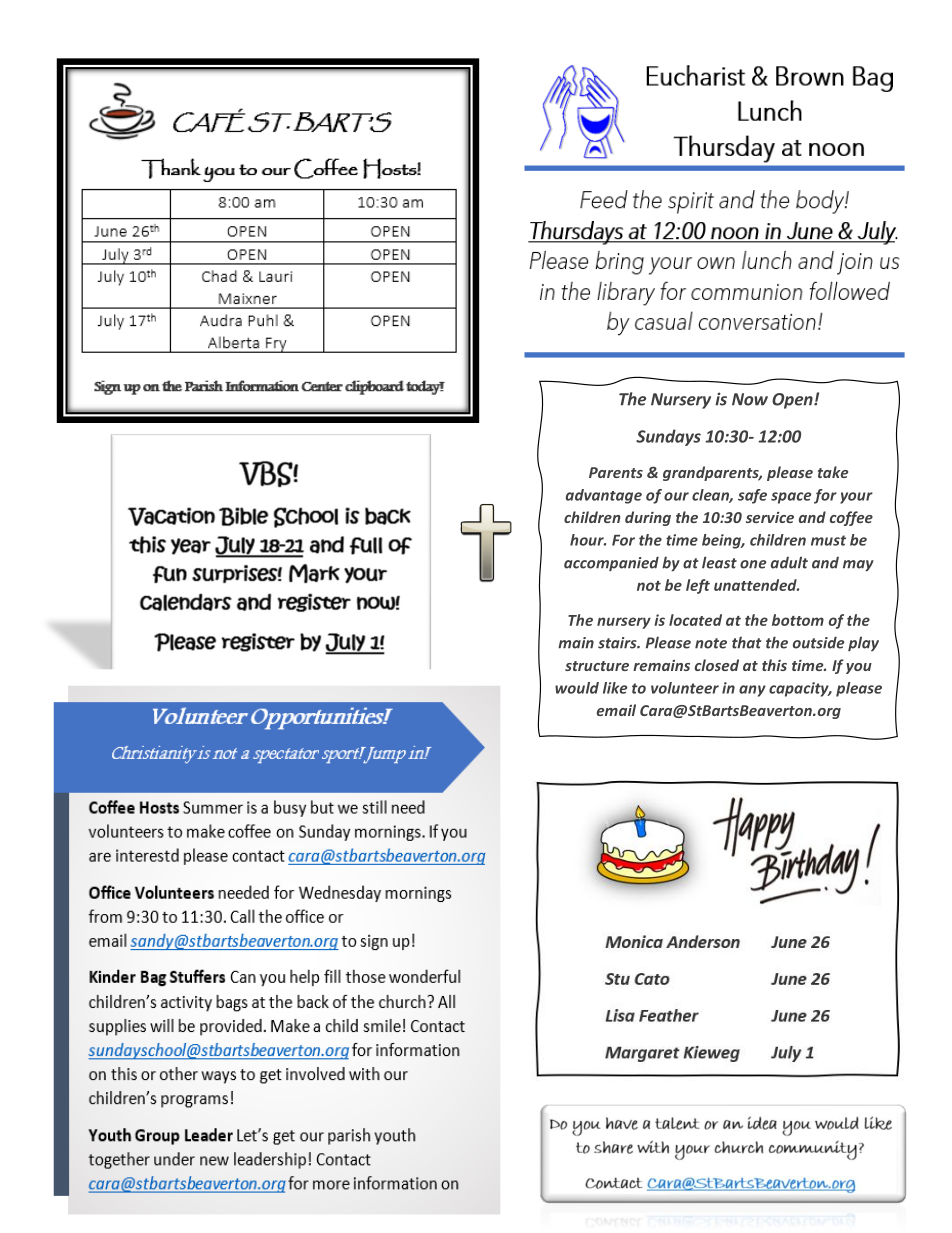 The height and width of the screenshot is (1233, 952). Describe the element at coordinates (793, 401) in the screenshot. I see `Open` at that location.
